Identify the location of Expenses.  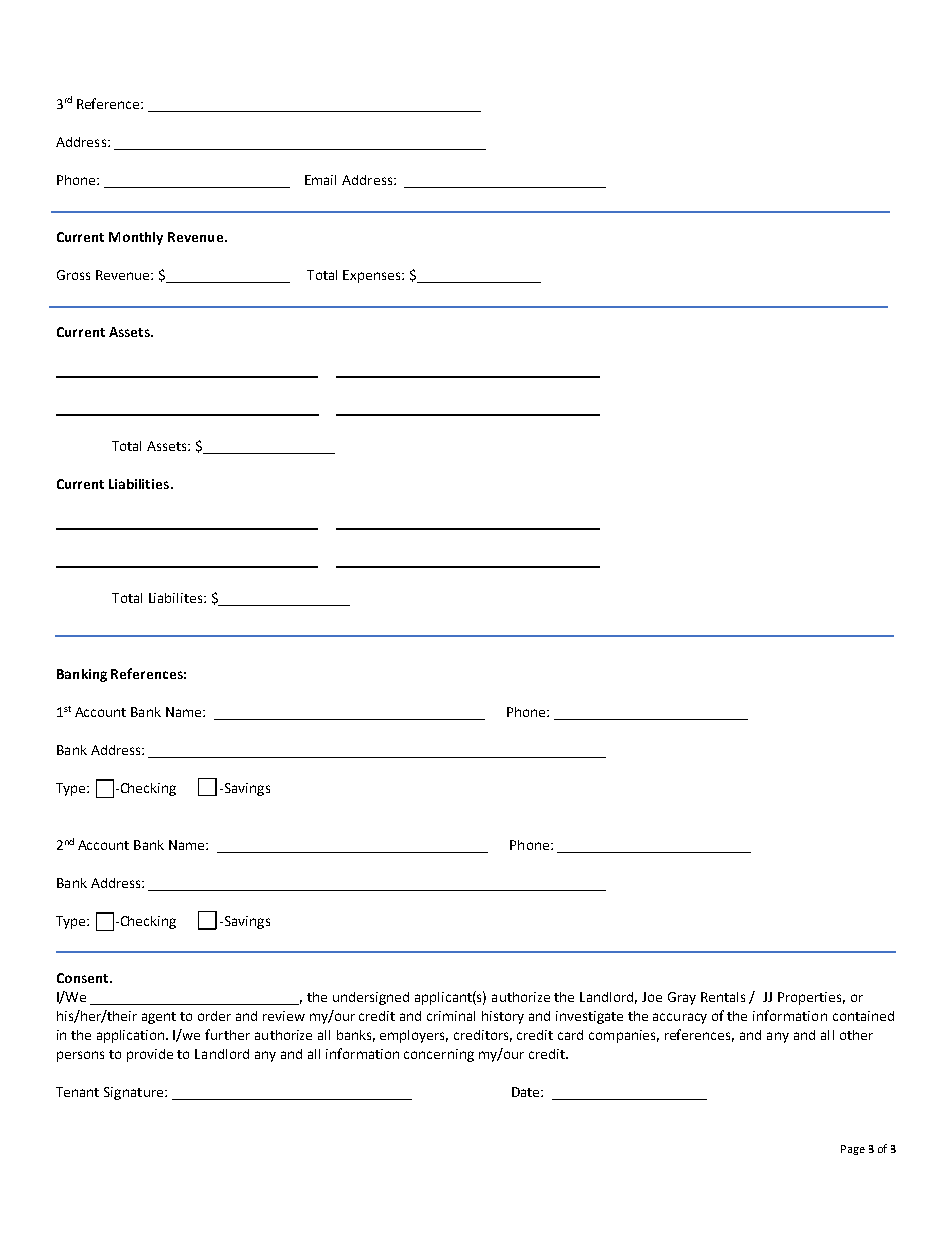
(373, 276).
